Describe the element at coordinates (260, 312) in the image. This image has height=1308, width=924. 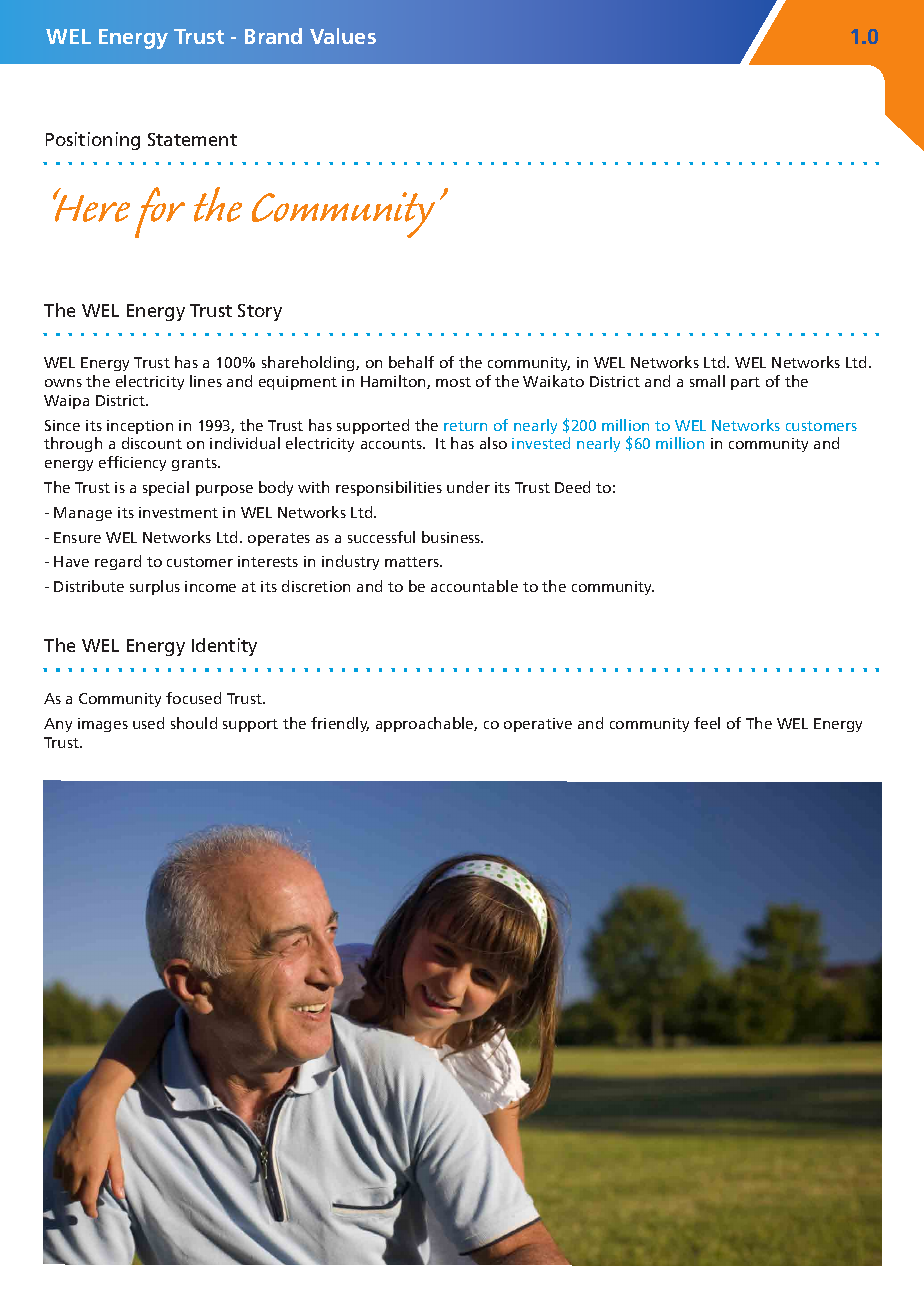
I see `Story` at that location.
